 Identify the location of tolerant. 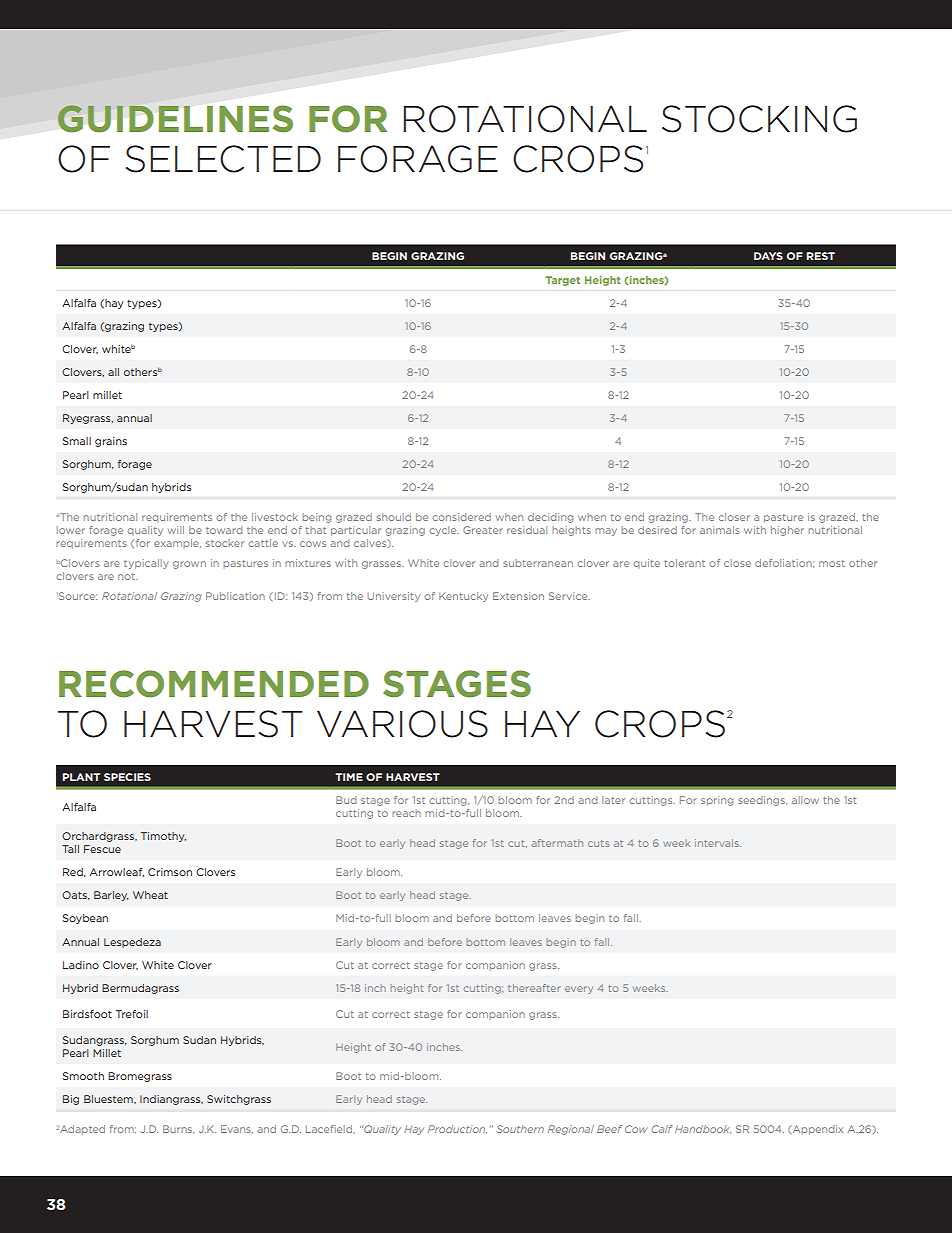
(684, 563).
